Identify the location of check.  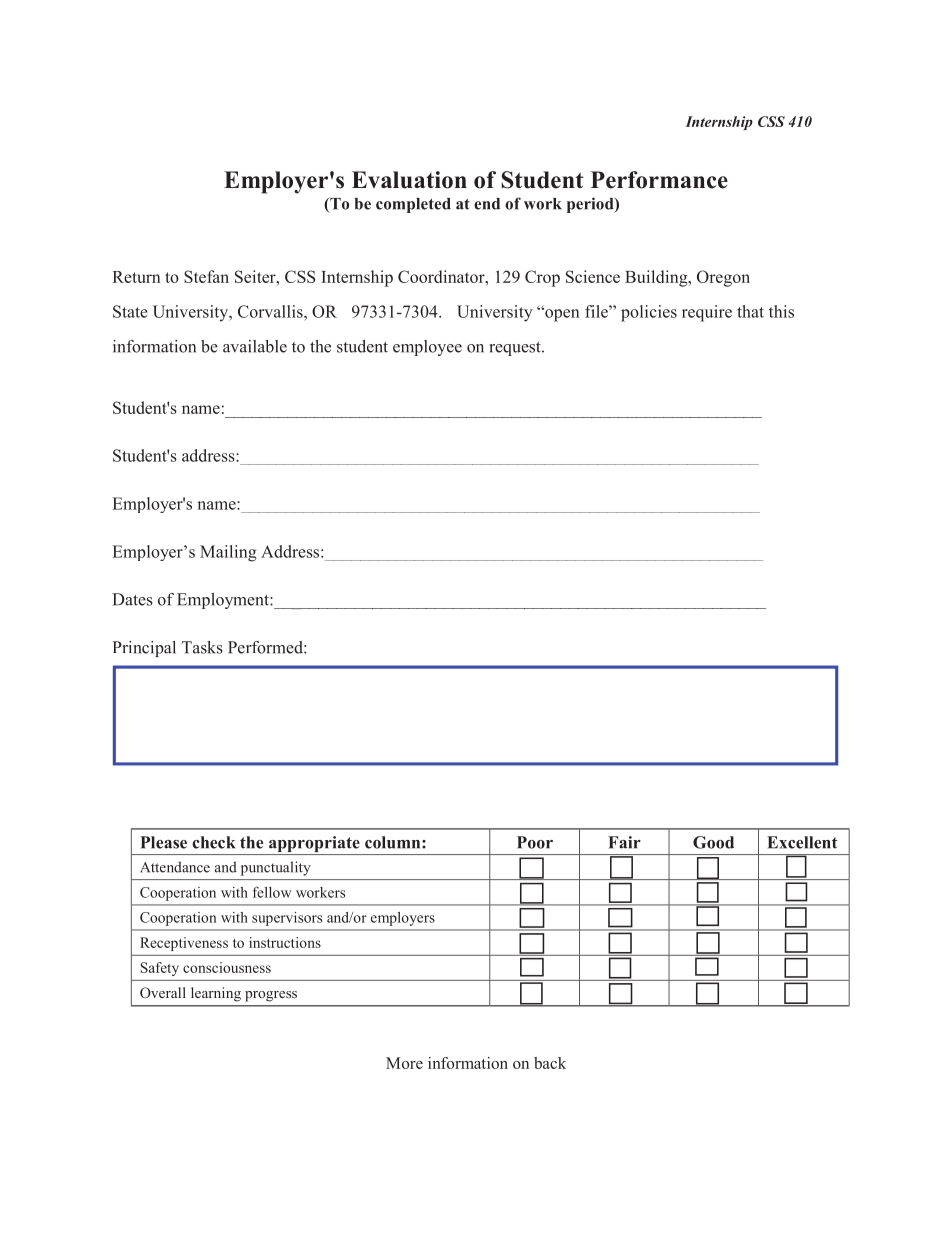
(214, 842).
